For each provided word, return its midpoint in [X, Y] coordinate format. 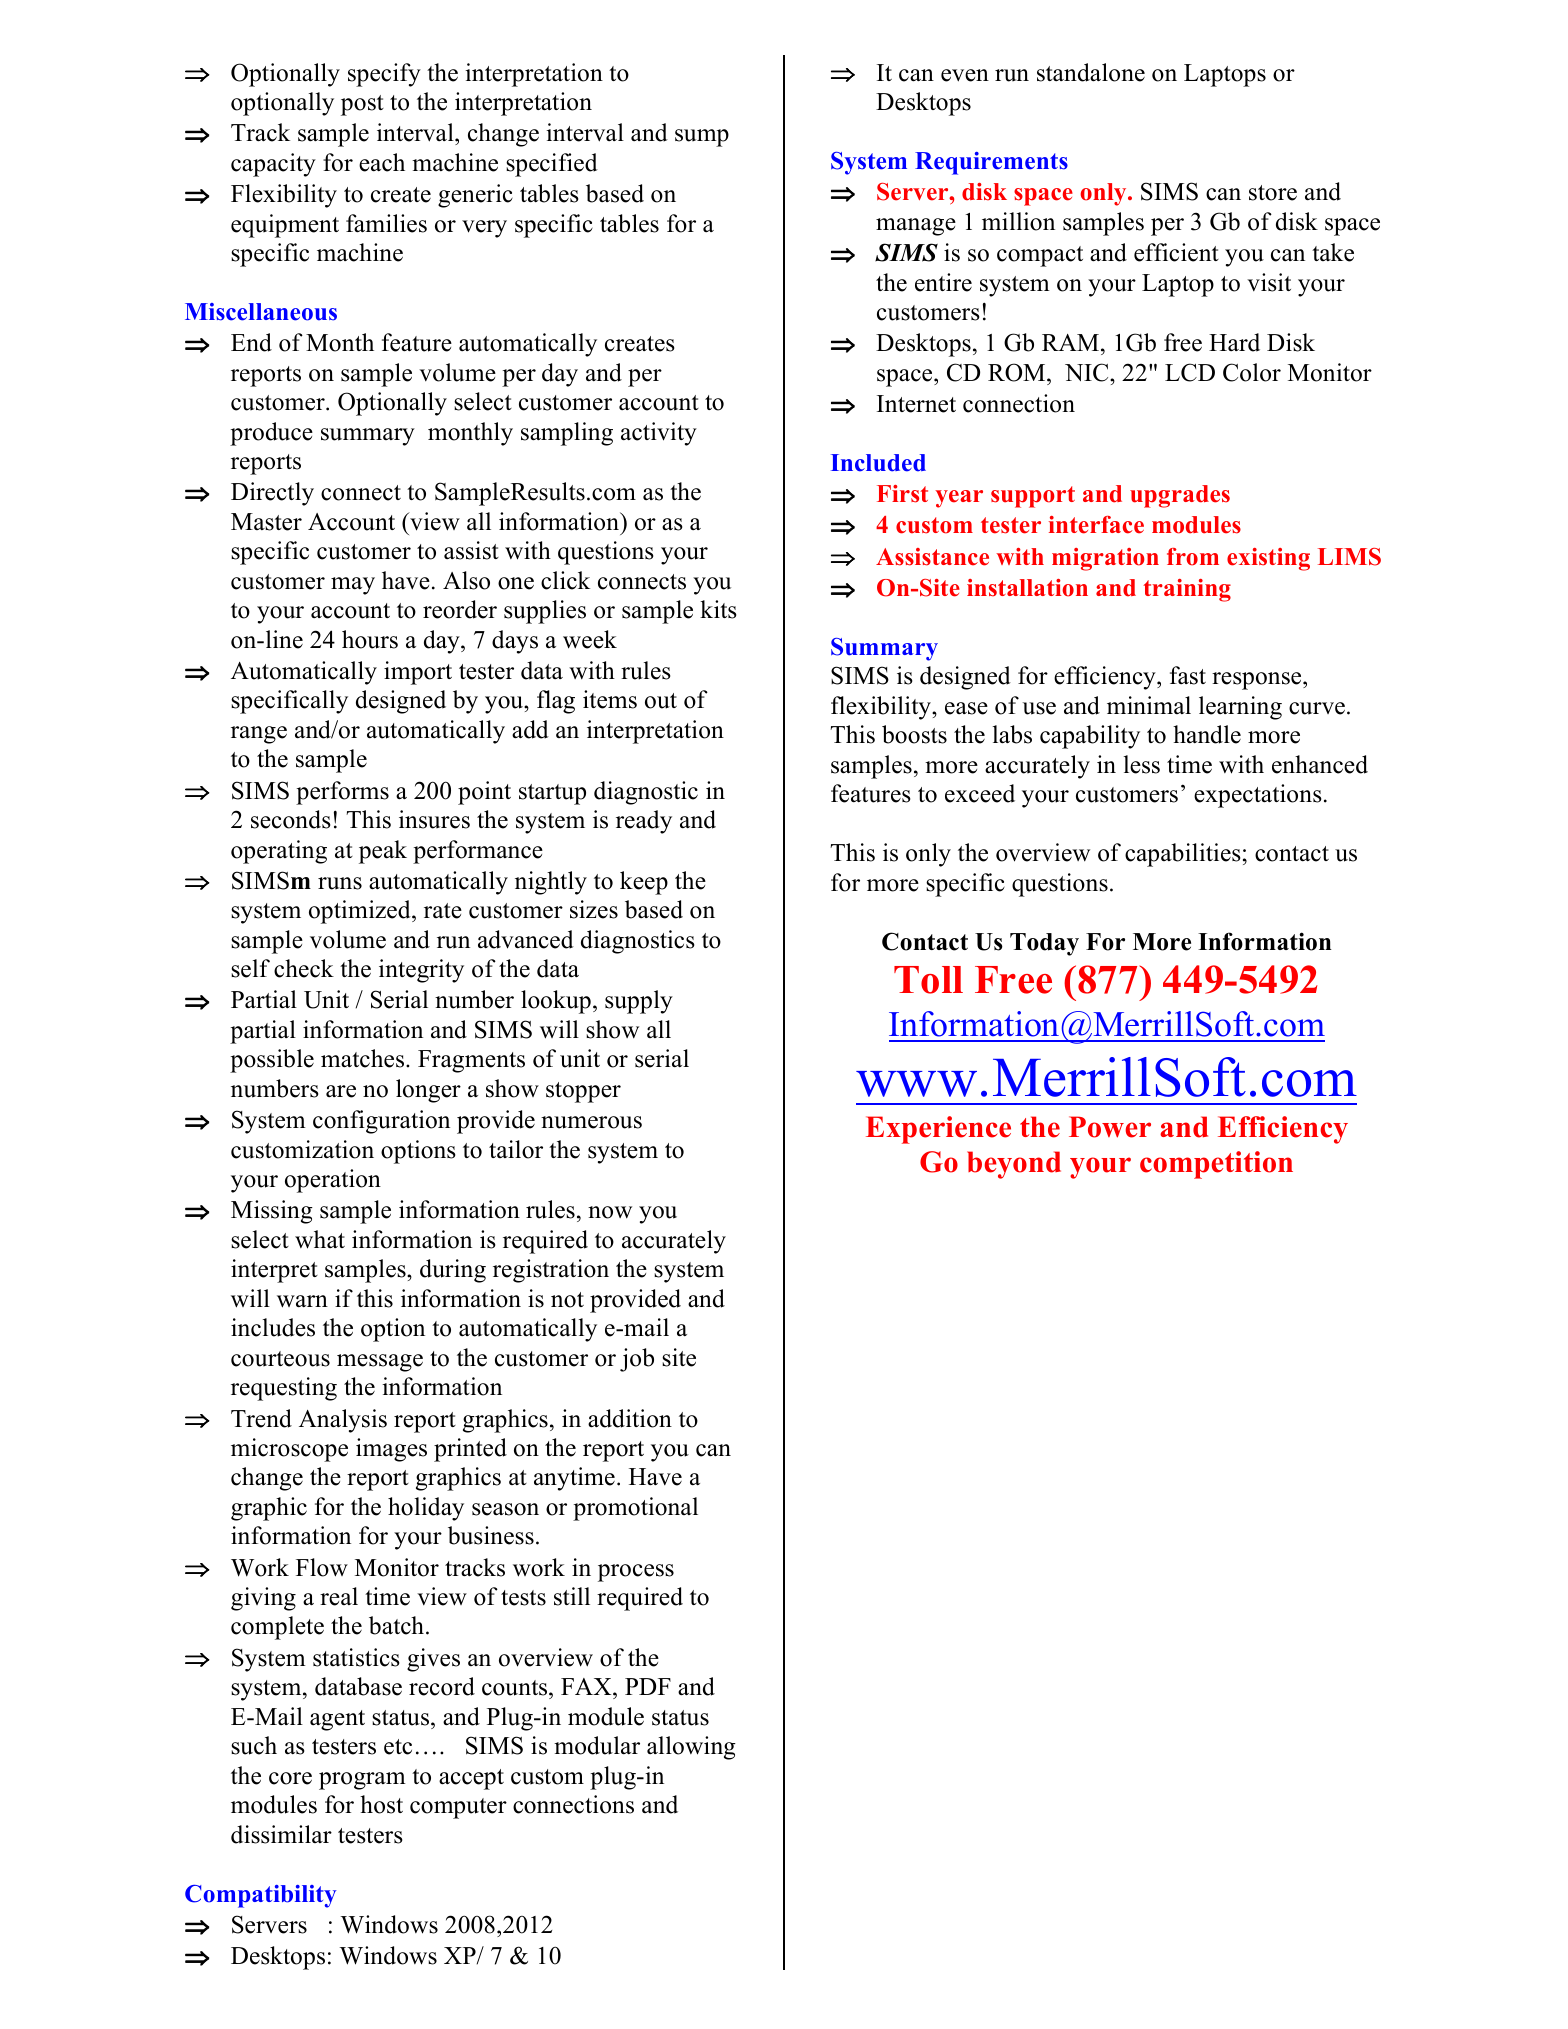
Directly [272, 494]
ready [644, 822]
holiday [426, 1509]
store [1273, 193]
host [381, 1804]
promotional [635, 1509]
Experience [938, 1130]
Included [878, 463]
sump [702, 138]
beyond [1014, 1165]
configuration [381, 1122]
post [362, 105]
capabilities [1183, 855]
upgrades [1180, 496]
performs [342, 793]
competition [1216, 1165]
